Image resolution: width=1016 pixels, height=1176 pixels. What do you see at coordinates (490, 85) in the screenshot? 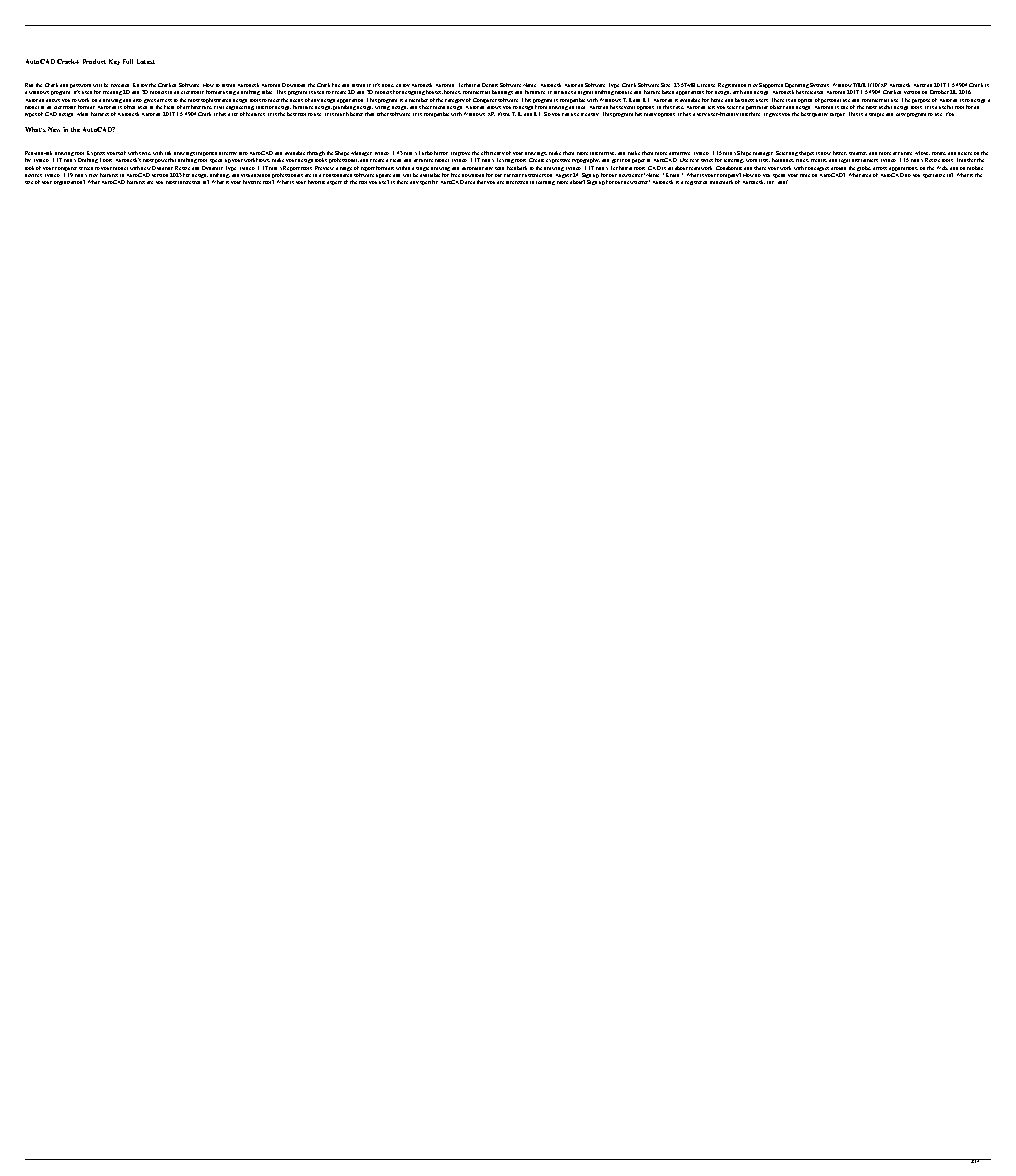
I see `Details` at bounding box center [490, 85].
